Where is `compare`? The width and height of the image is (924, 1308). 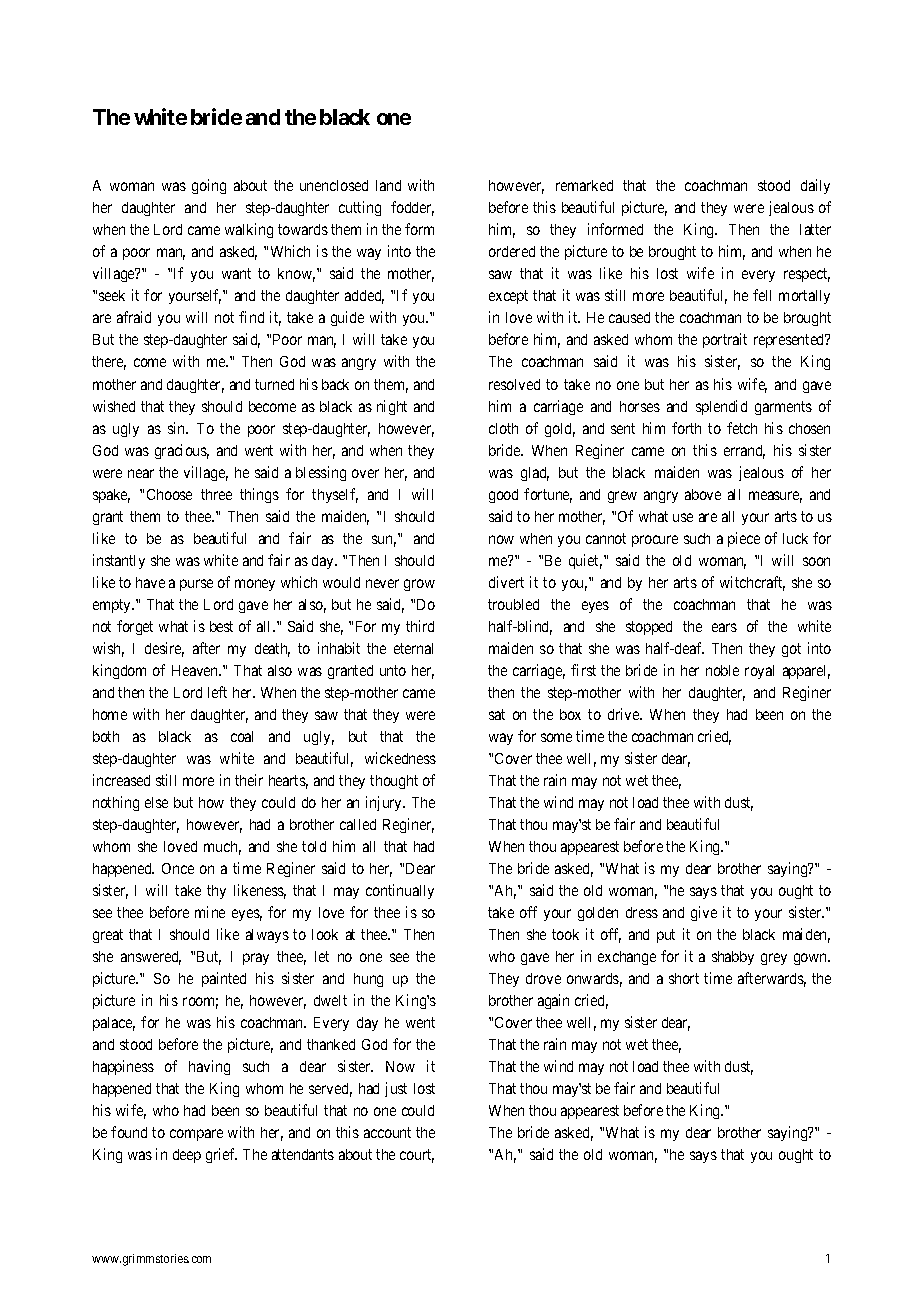 compare is located at coordinates (196, 1135).
